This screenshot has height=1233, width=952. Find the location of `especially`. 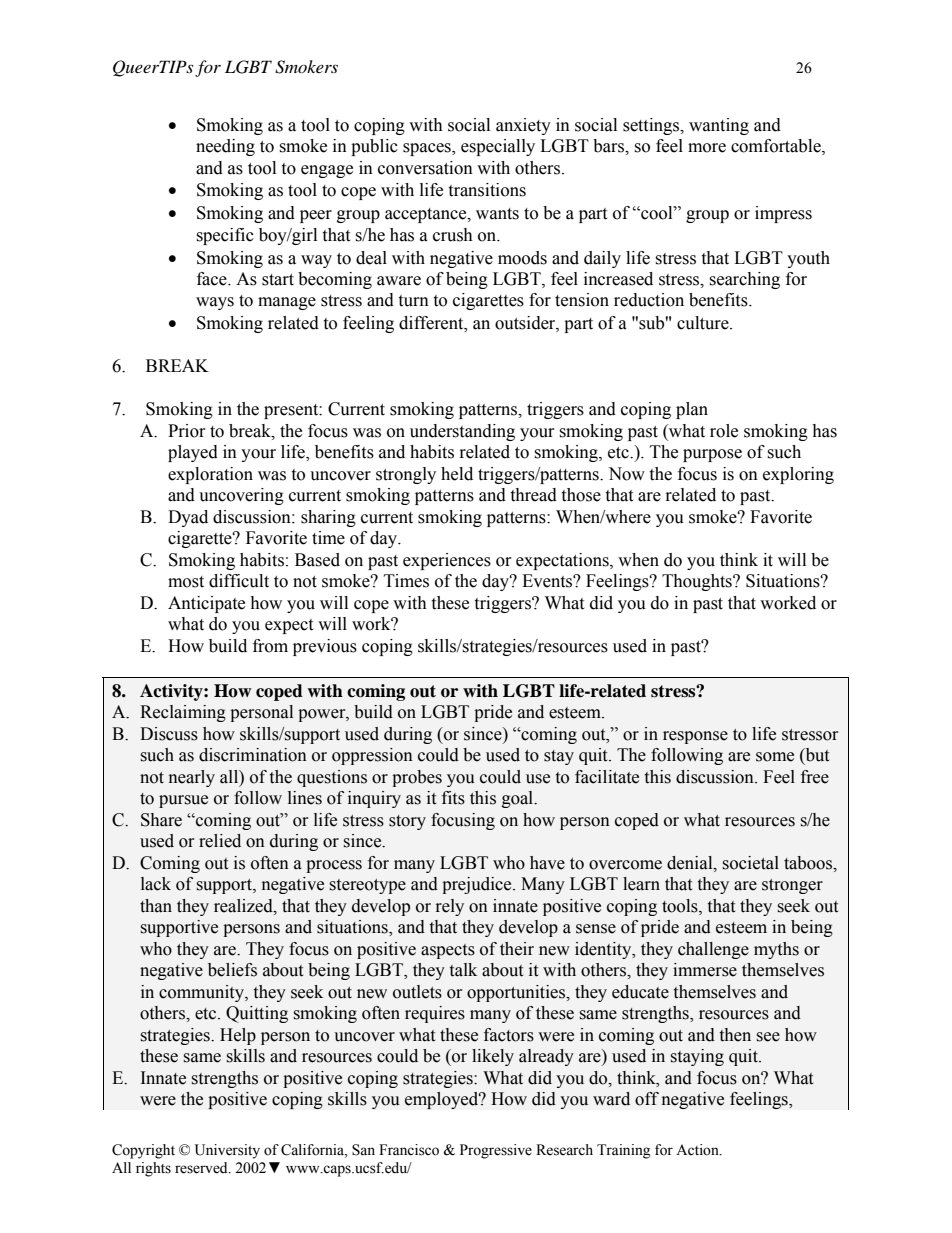

especially is located at coordinates (498, 147).
